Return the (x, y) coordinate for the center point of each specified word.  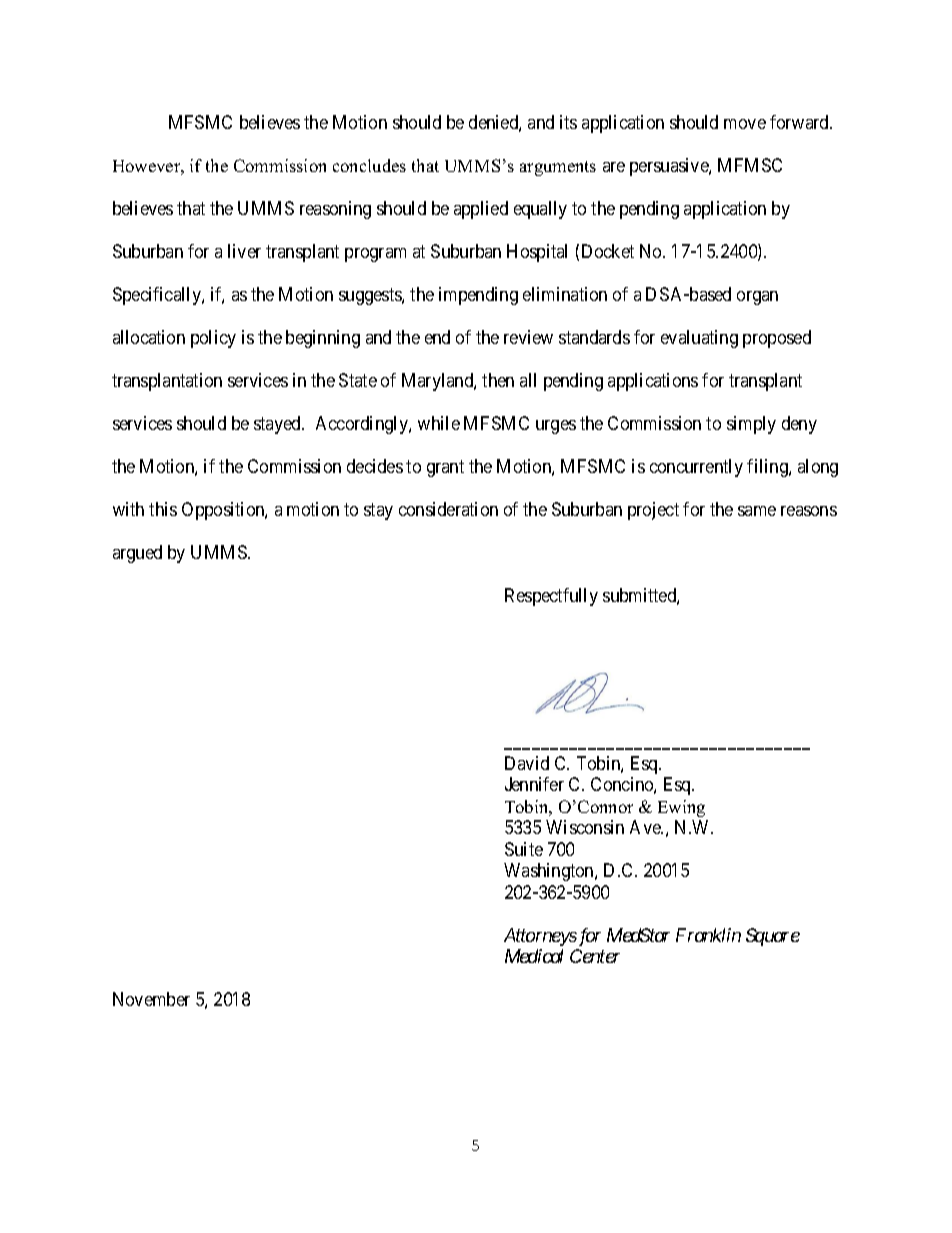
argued (137, 554)
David (527, 763)
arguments (558, 168)
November (151, 999)
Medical (534, 956)
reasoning (335, 210)
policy (213, 339)
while (439, 423)
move (745, 124)
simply (751, 425)
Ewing (681, 808)
